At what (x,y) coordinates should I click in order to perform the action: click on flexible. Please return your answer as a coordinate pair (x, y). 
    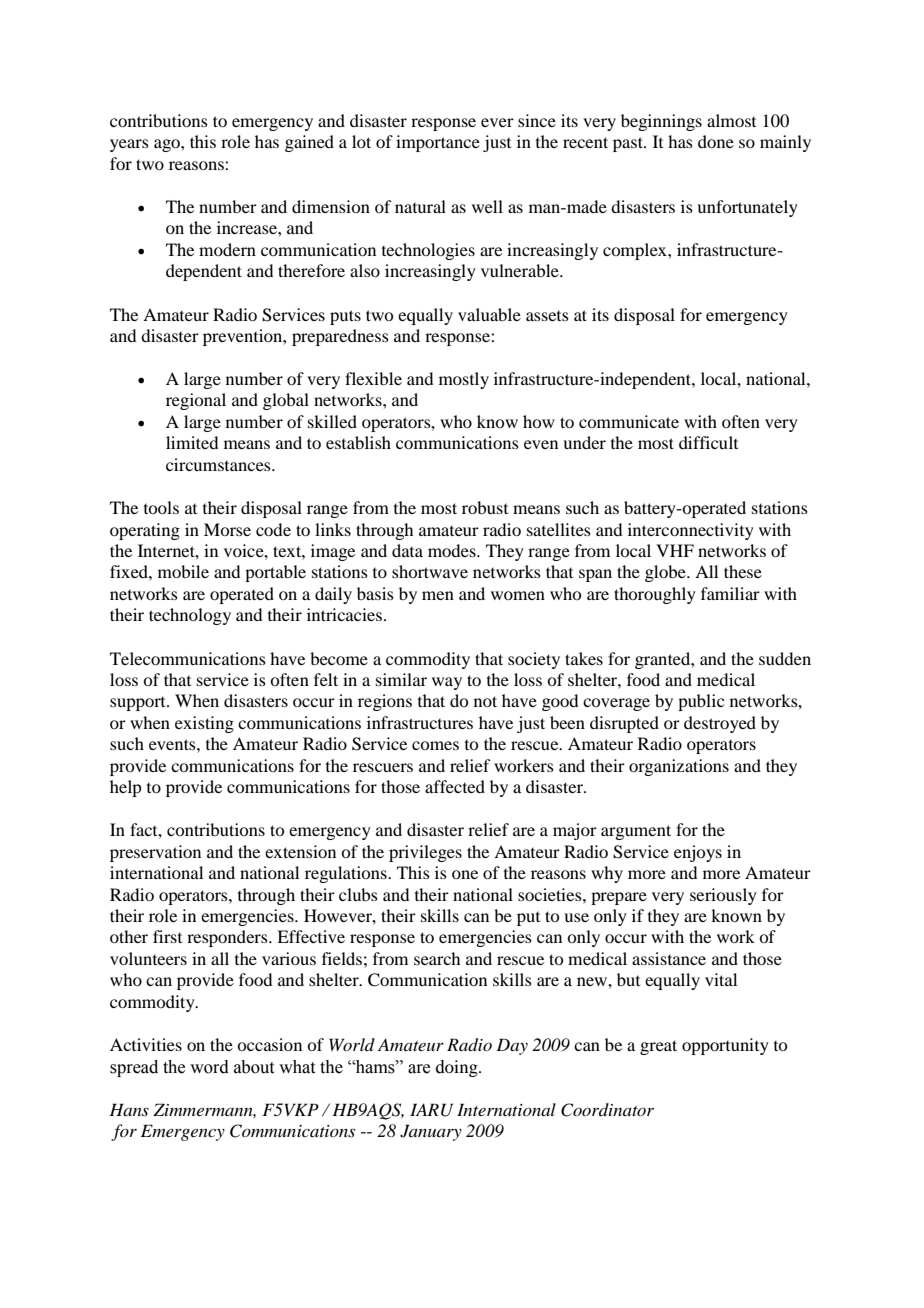
    Looking at the image, I should click on (373, 378).
